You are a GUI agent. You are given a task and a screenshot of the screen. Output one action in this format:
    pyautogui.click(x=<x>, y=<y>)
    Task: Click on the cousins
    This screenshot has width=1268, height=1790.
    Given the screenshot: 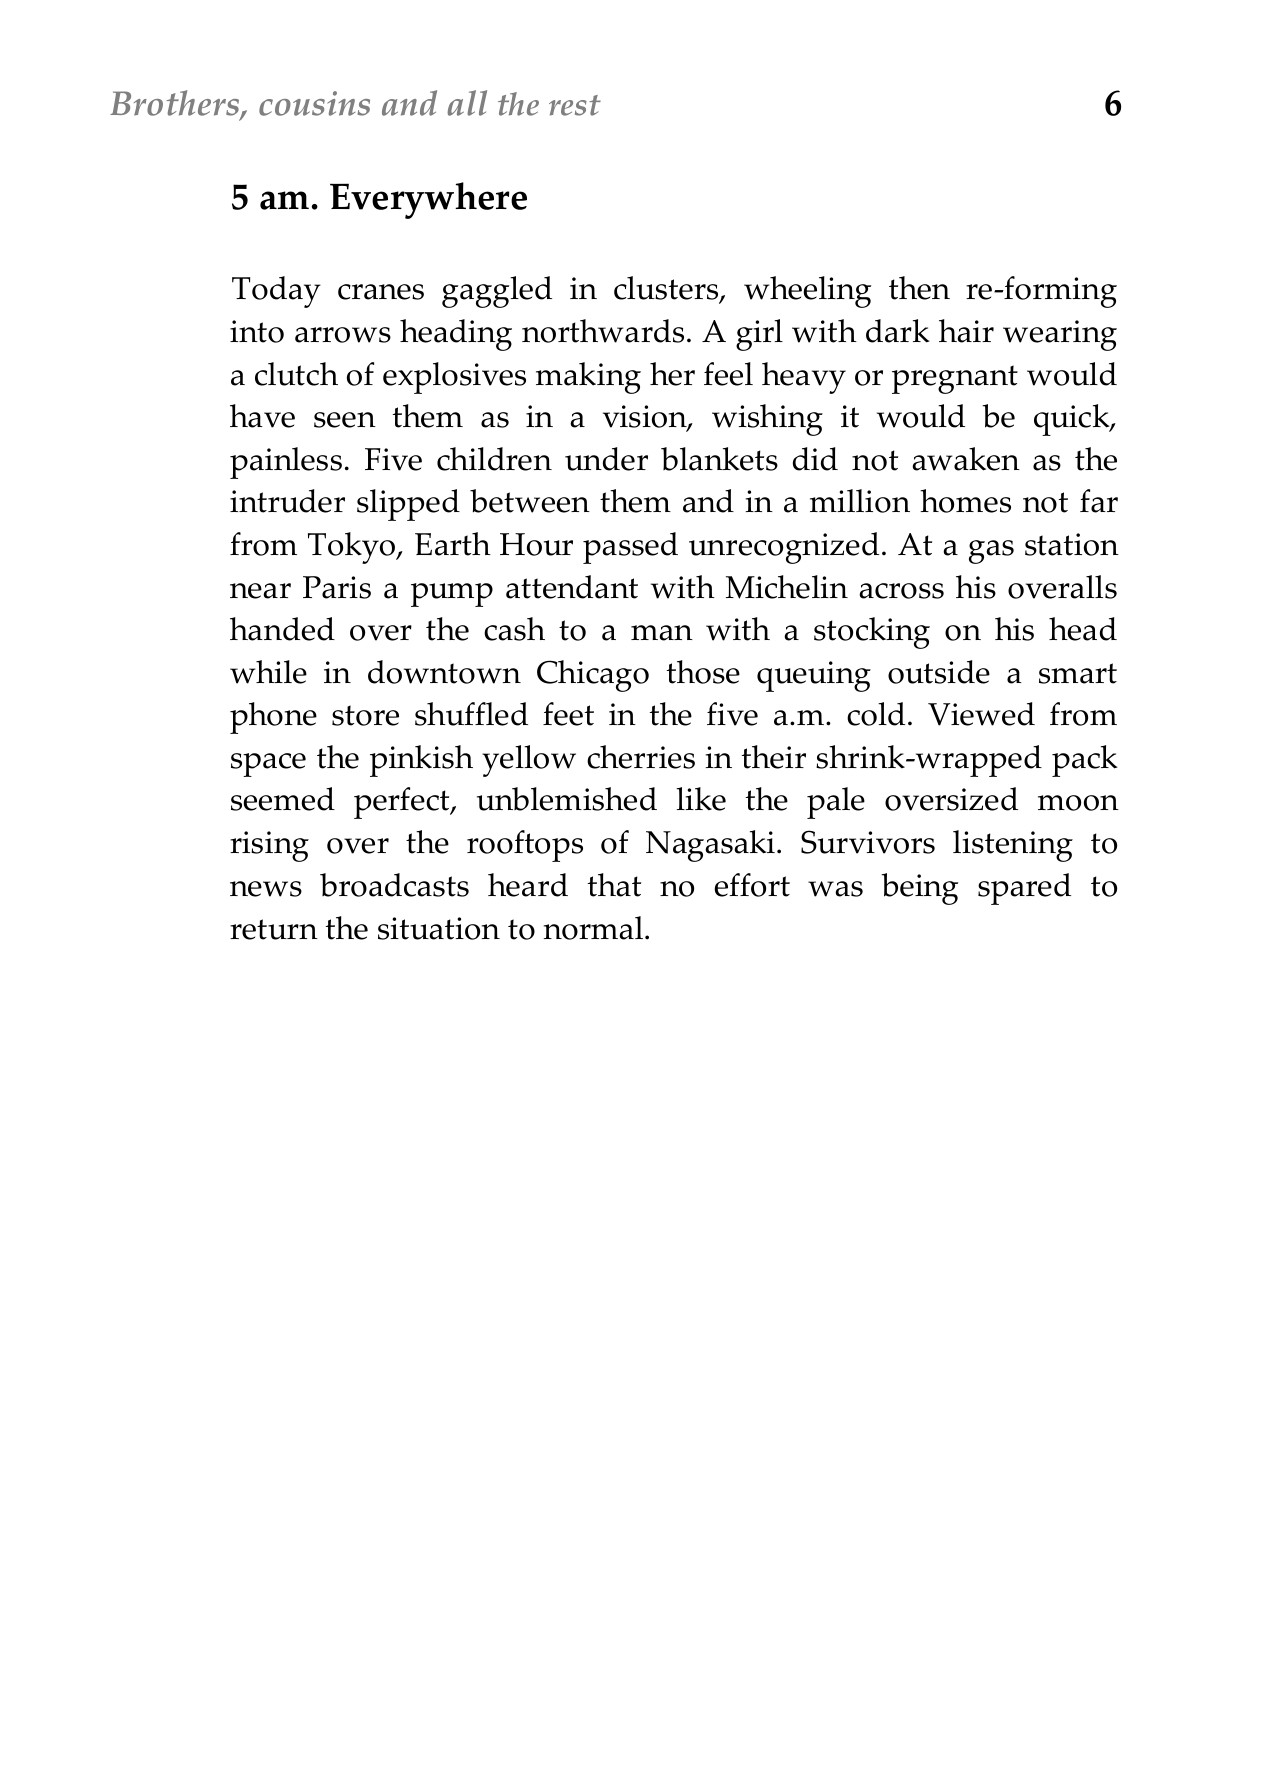 What is the action you would take?
    pyautogui.click(x=314, y=103)
